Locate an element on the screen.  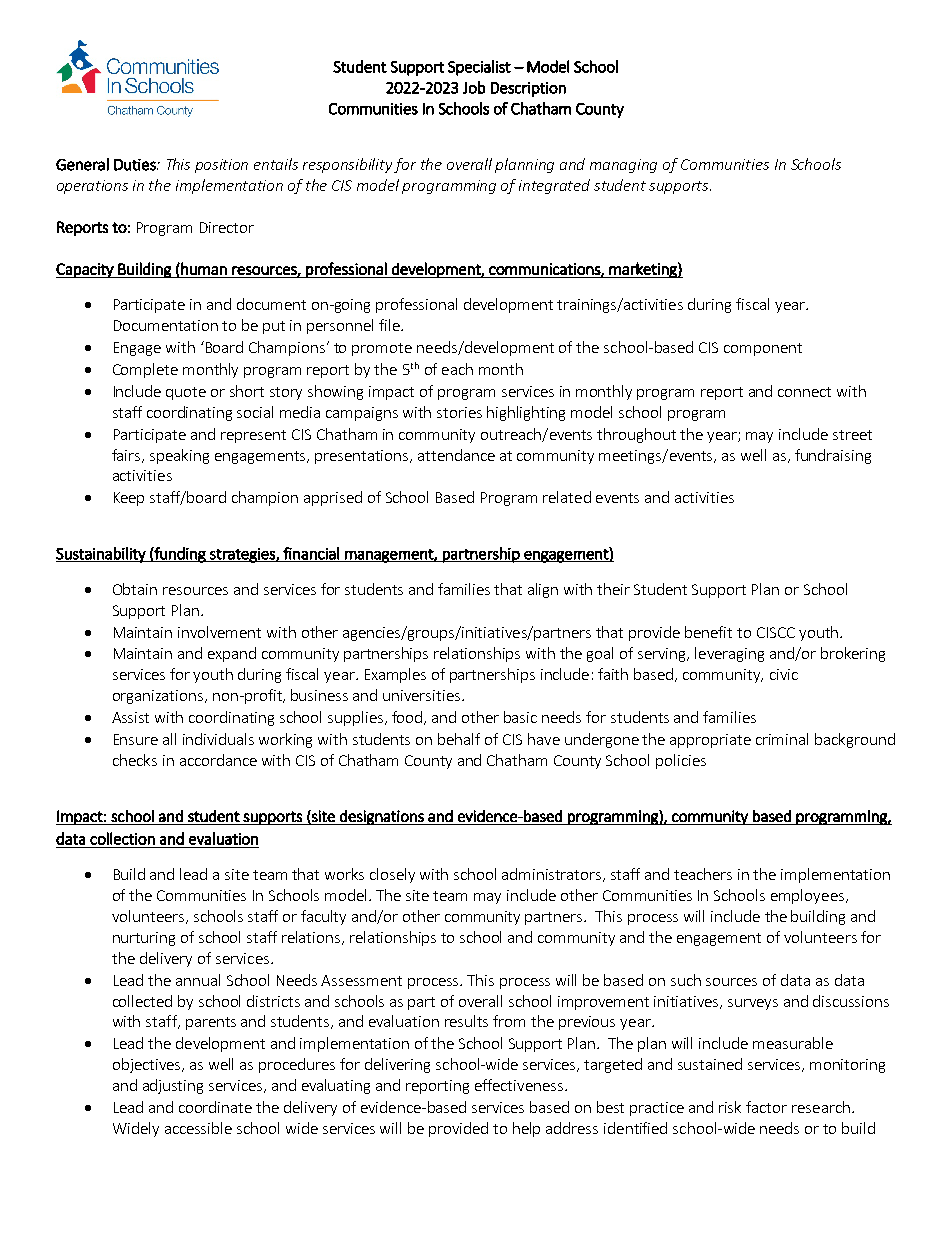
stories is located at coordinates (459, 412).
